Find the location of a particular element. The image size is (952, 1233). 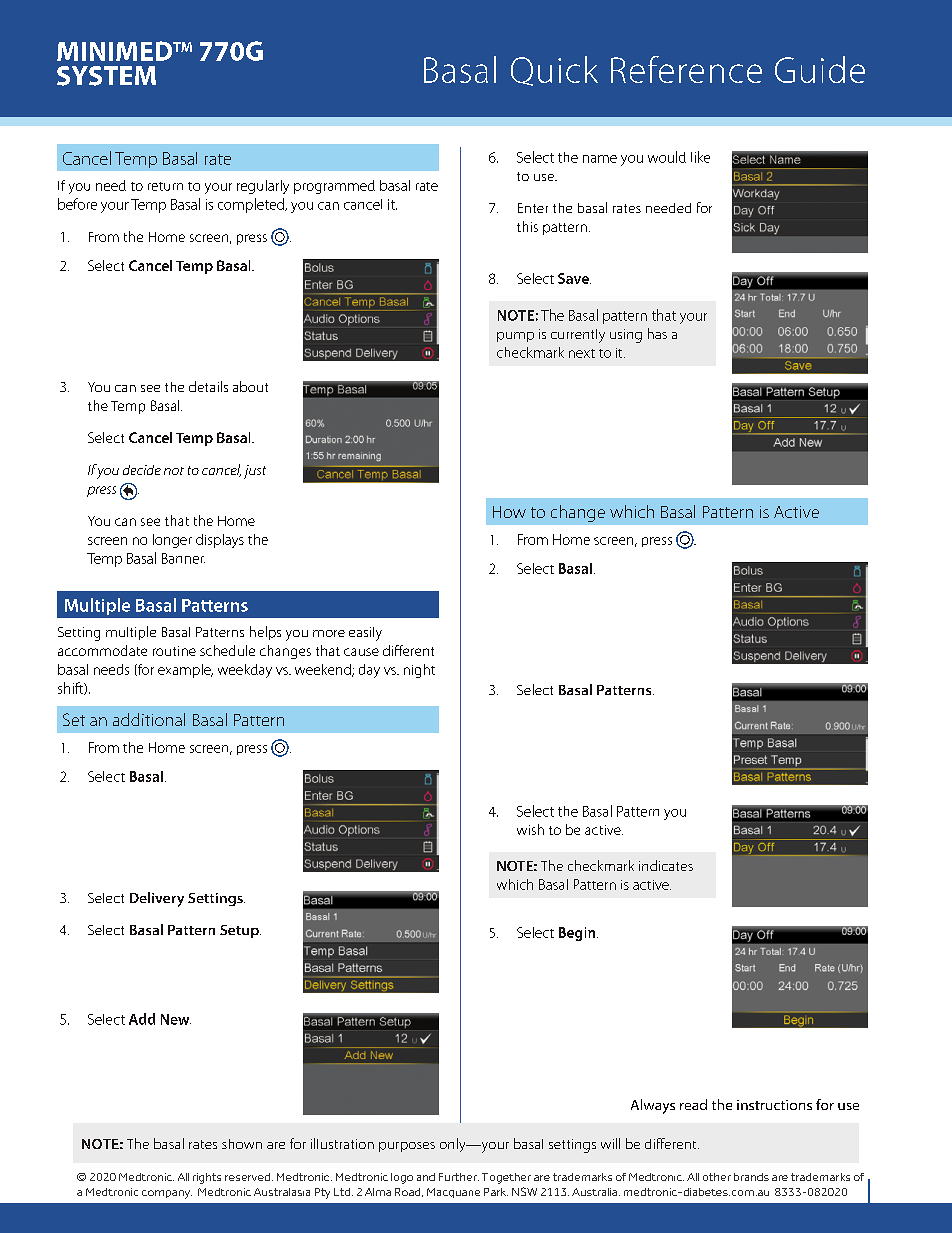

other is located at coordinates (717, 1177).
